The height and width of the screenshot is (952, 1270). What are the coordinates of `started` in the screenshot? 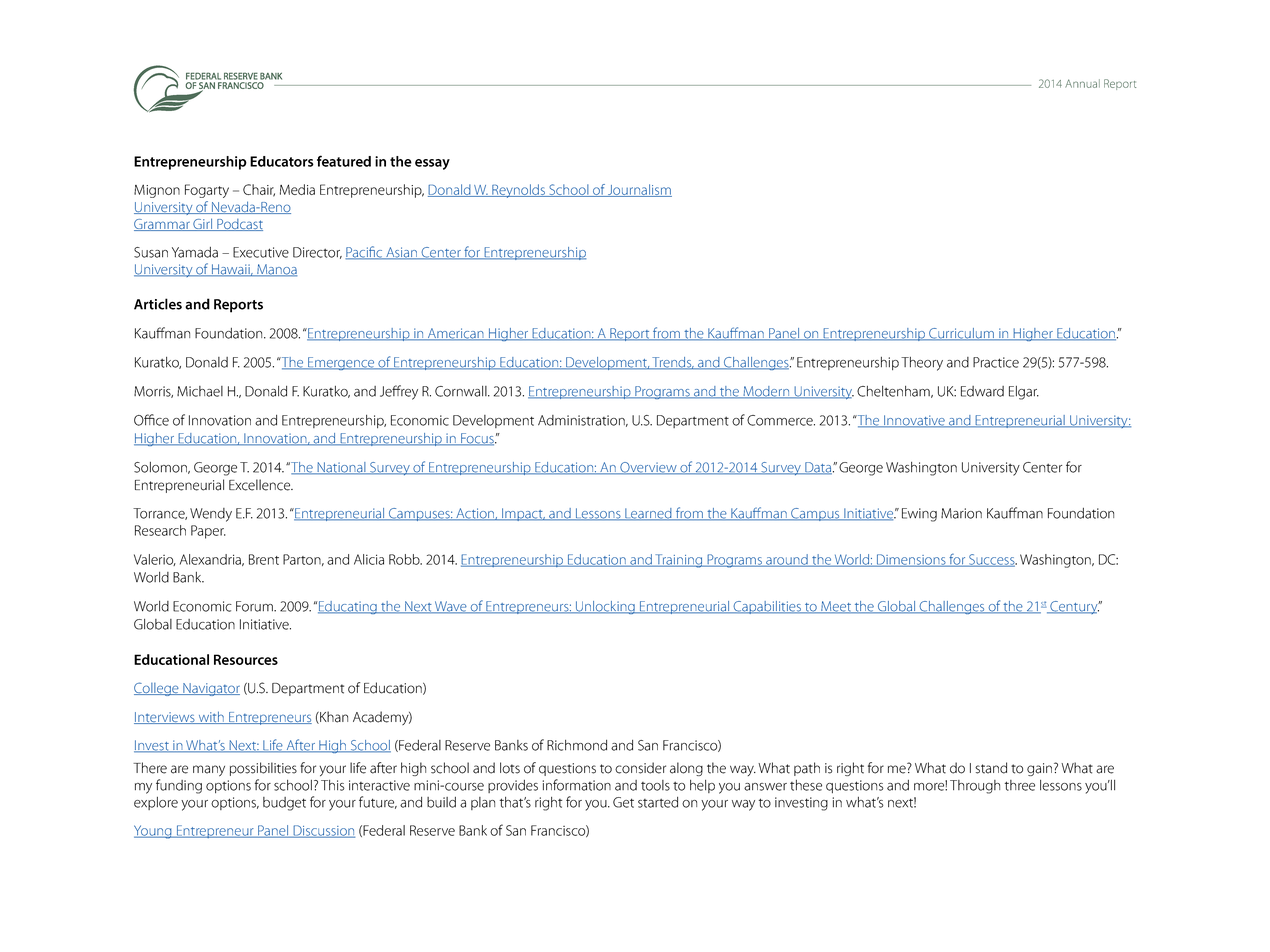 It's located at (658, 802).
